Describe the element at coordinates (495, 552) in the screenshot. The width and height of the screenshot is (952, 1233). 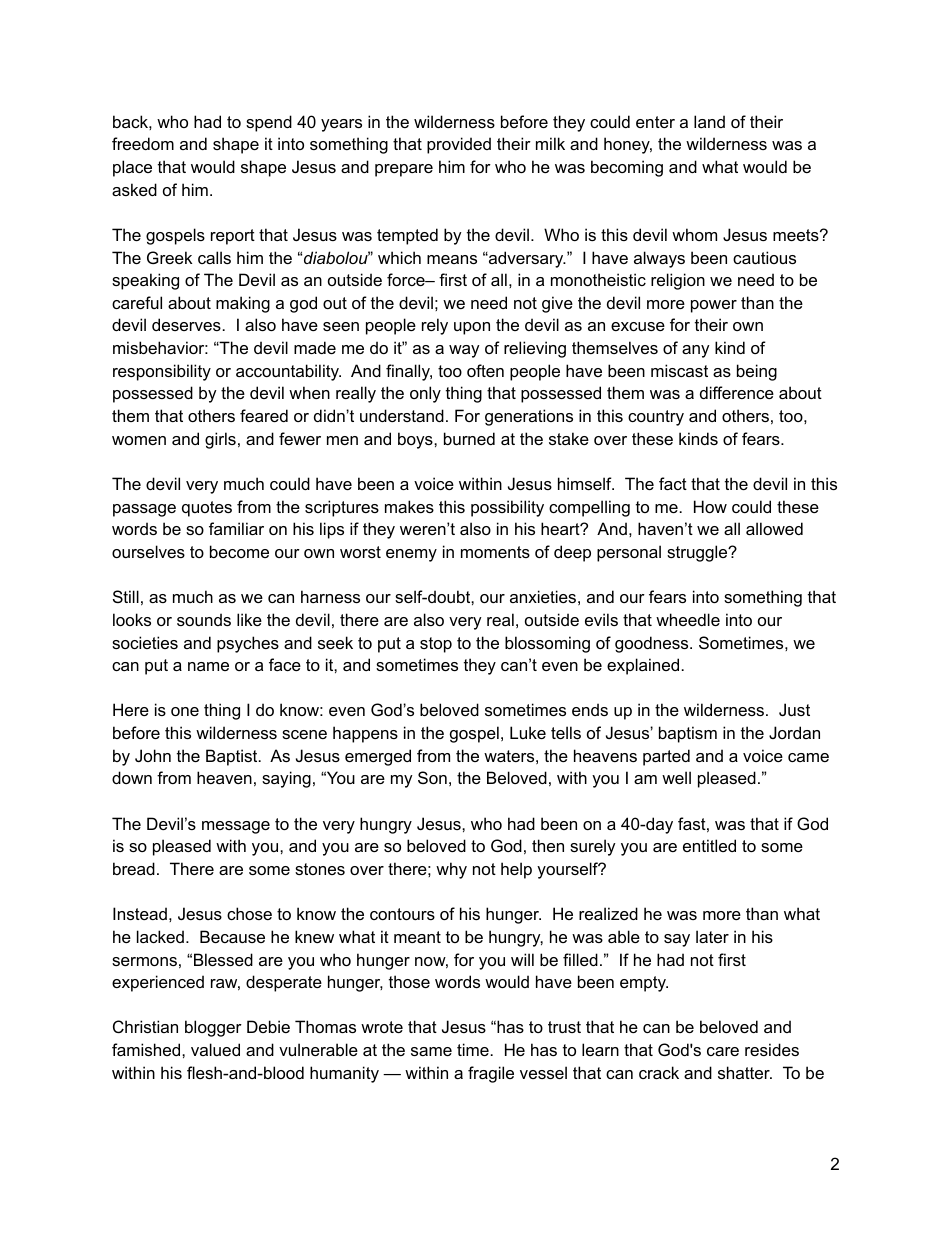
I see `moments` at that location.
